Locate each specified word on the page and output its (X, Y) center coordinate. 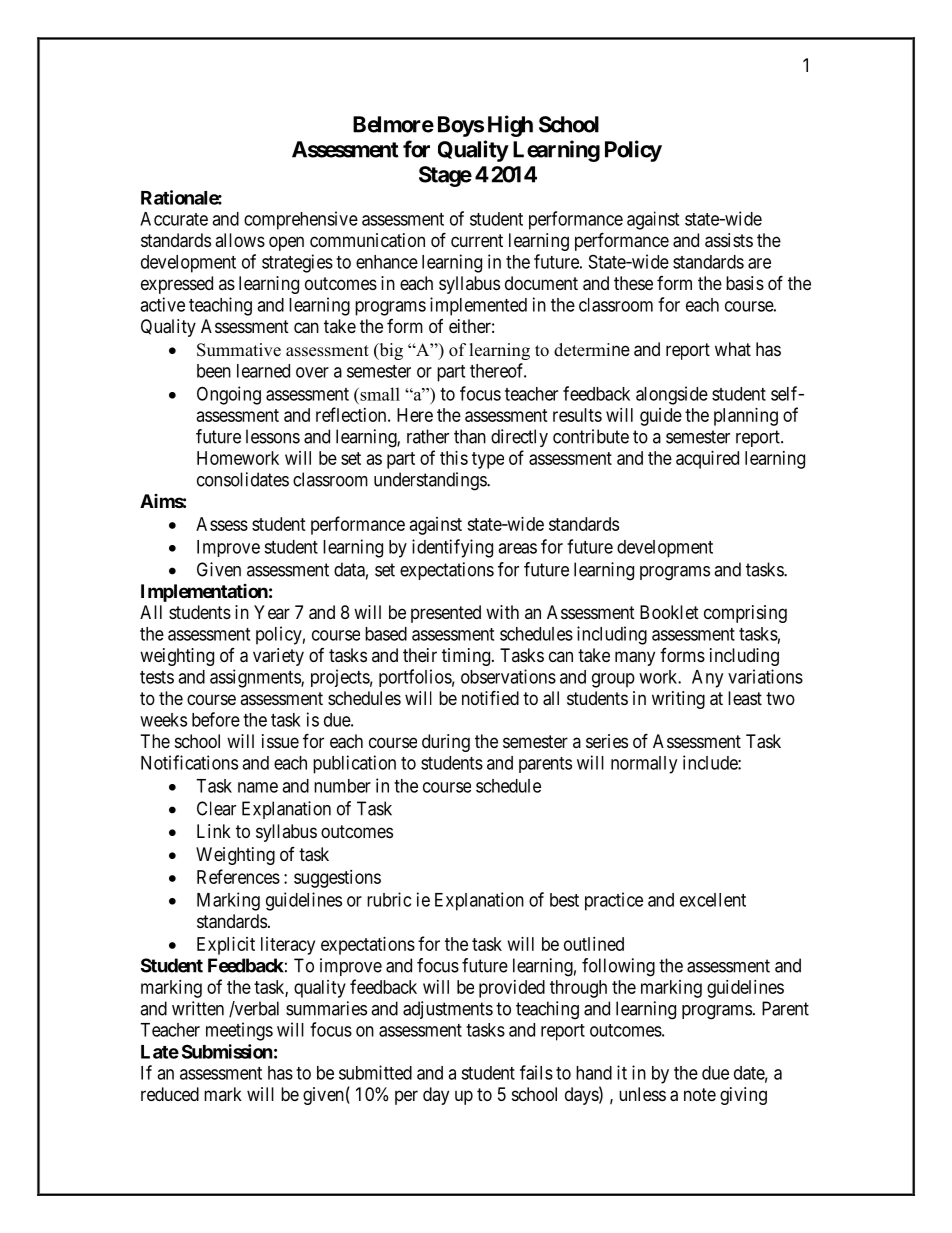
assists (729, 240)
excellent (713, 900)
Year (272, 612)
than (470, 436)
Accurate (174, 219)
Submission (227, 1051)
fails (536, 1072)
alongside (672, 395)
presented (446, 614)
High (510, 126)
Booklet (669, 612)
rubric (389, 899)
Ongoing (229, 395)
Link (214, 831)
